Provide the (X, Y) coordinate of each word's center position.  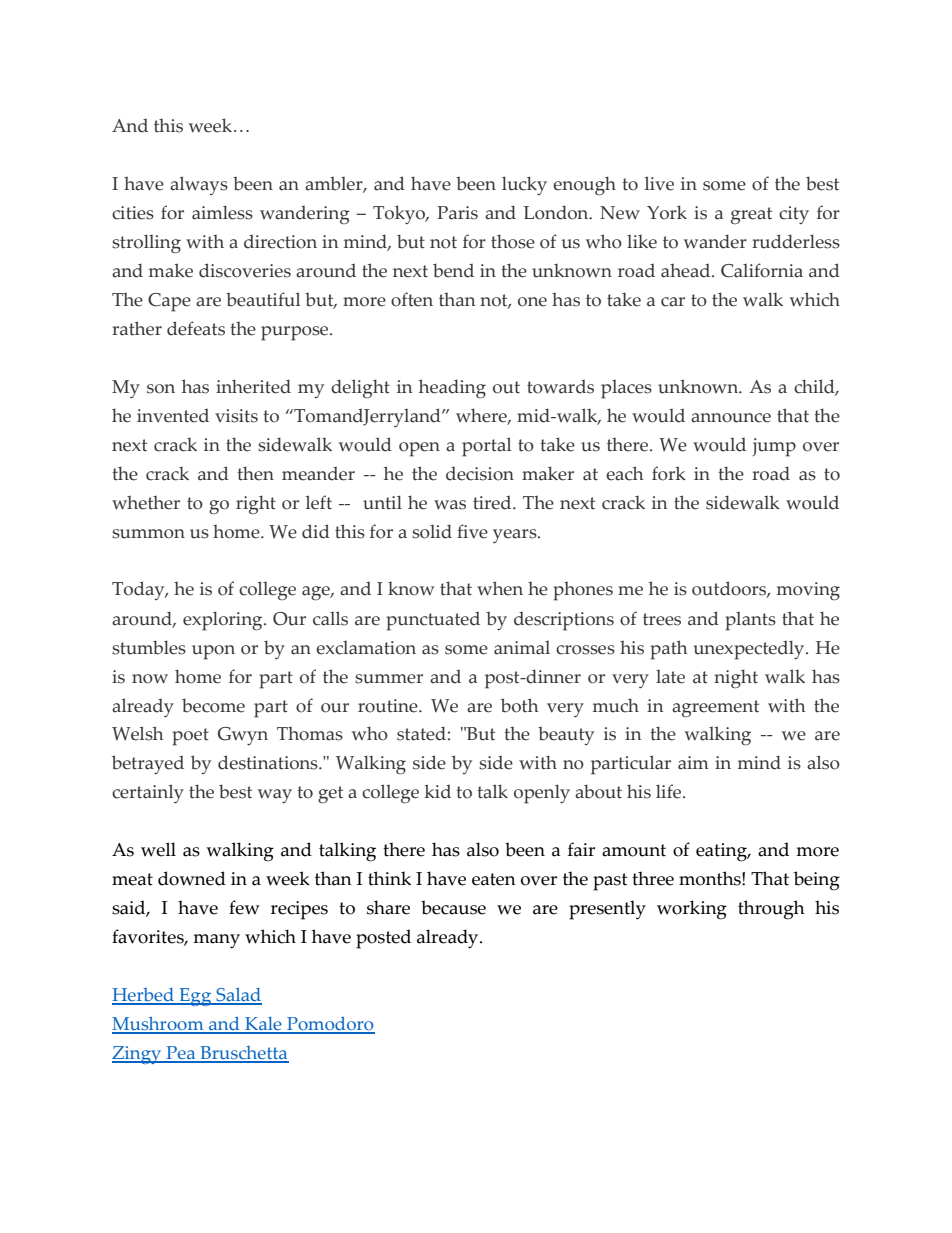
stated (421, 733)
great (751, 215)
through (771, 910)
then (255, 473)
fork (669, 473)
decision (480, 474)
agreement (715, 708)
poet (190, 737)
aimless (222, 212)
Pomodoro (330, 1025)
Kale (263, 1025)
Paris (457, 213)
